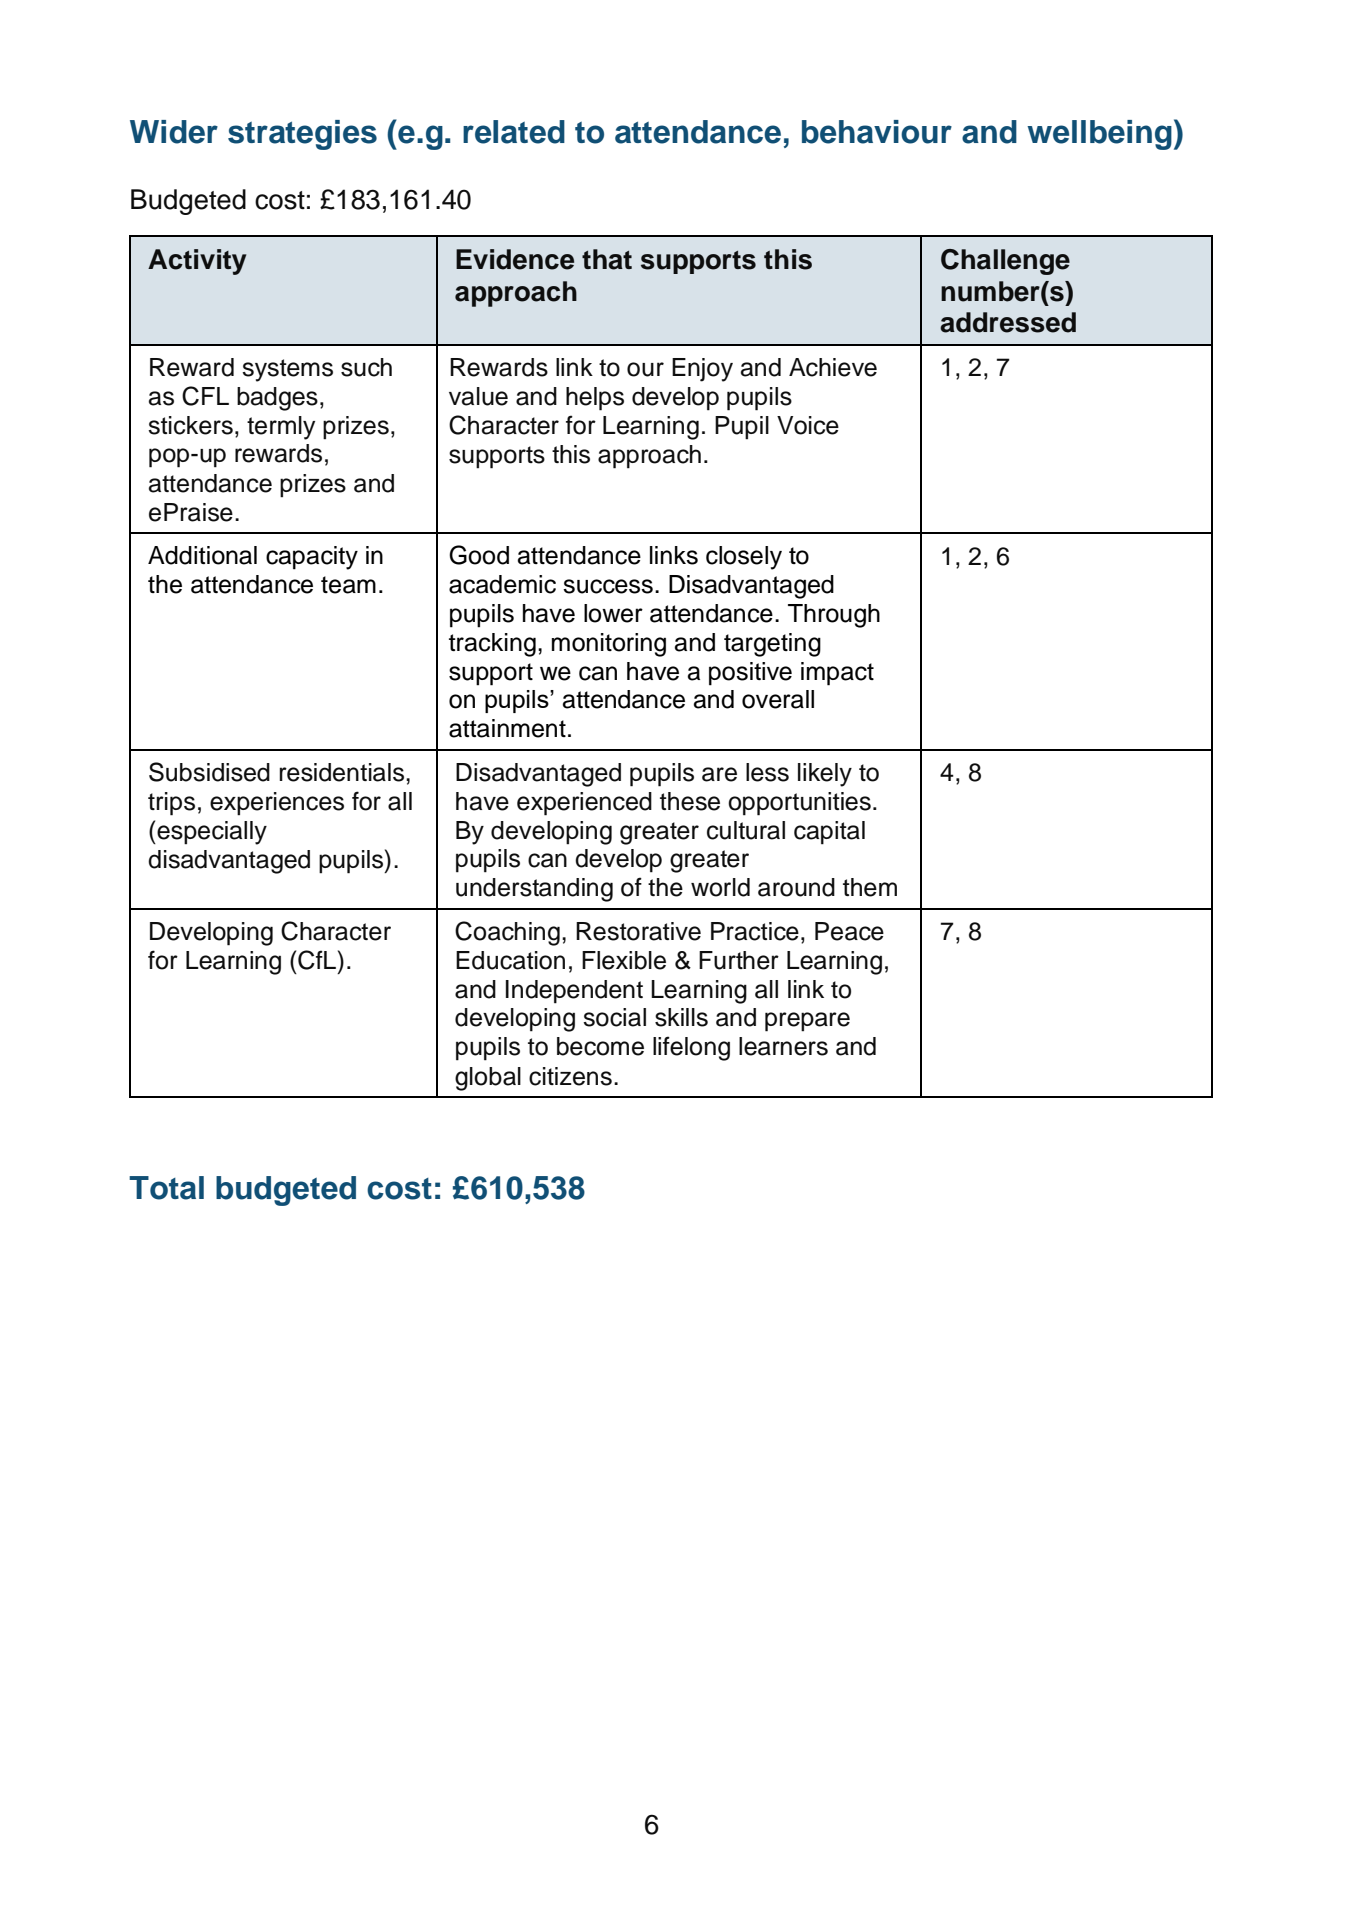 The width and height of the screenshot is (1357, 1920). Describe the element at coordinates (1099, 135) in the screenshot. I see `wellbeing` at that location.
